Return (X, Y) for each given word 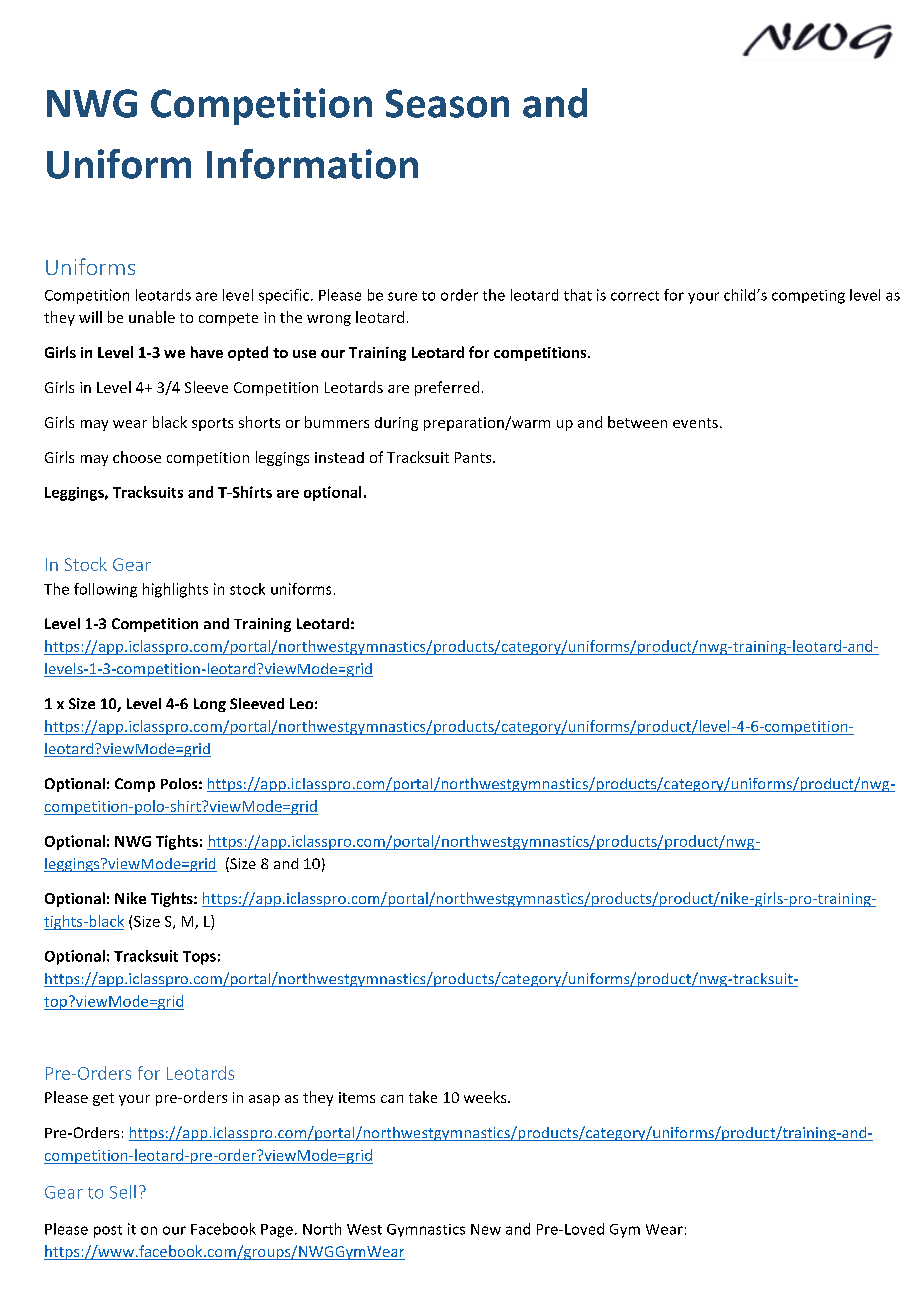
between (637, 422)
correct (635, 296)
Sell (123, 1192)
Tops (199, 958)
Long (210, 705)
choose (137, 457)
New (486, 1229)
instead (339, 457)
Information (312, 164)
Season (447, 103)
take (423, 1097)
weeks (486, 1097)
